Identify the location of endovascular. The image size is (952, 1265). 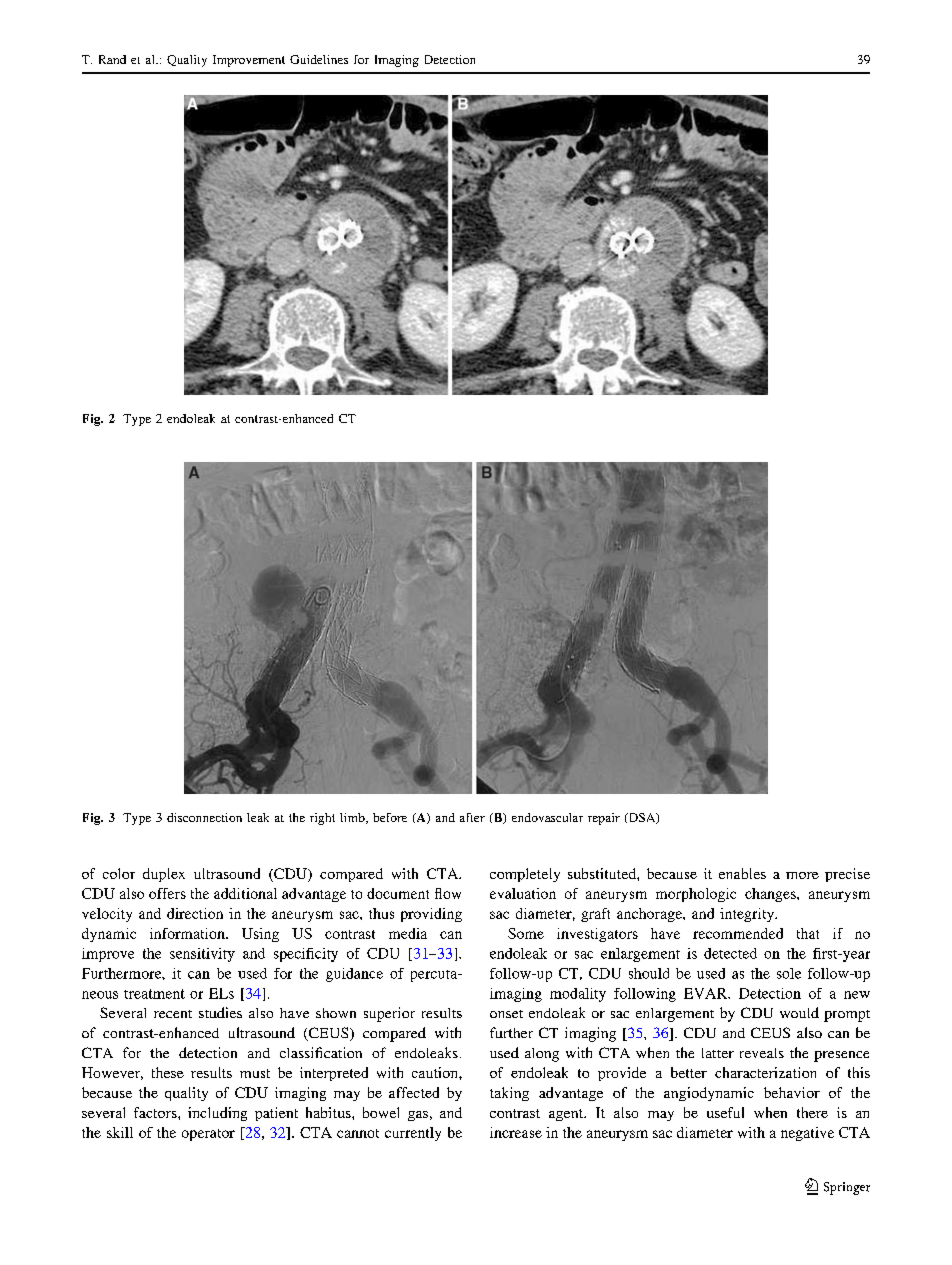
(547, 817).
